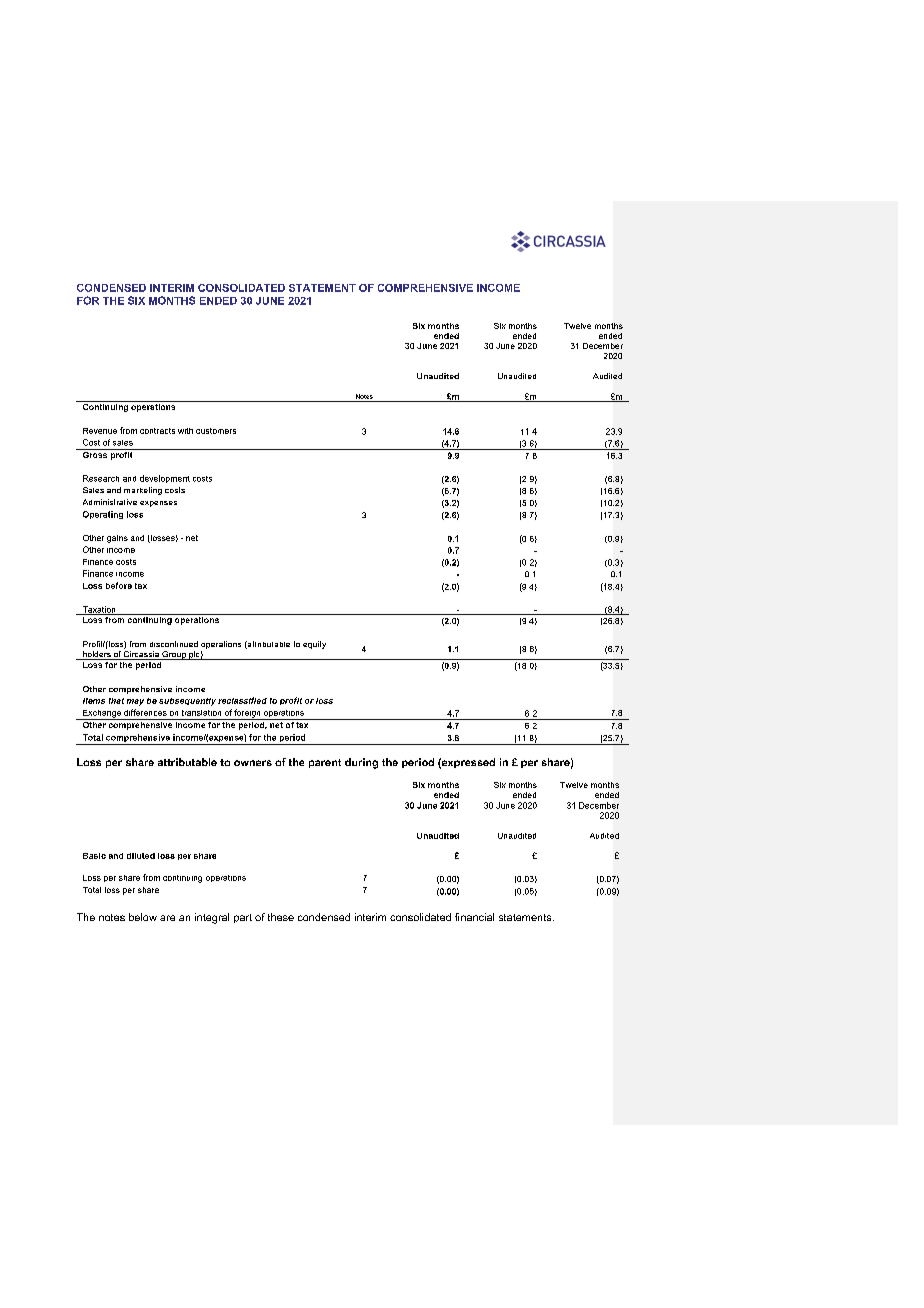 This page has width=924, height=1308. I want to click on owners, so click(253, 763).
